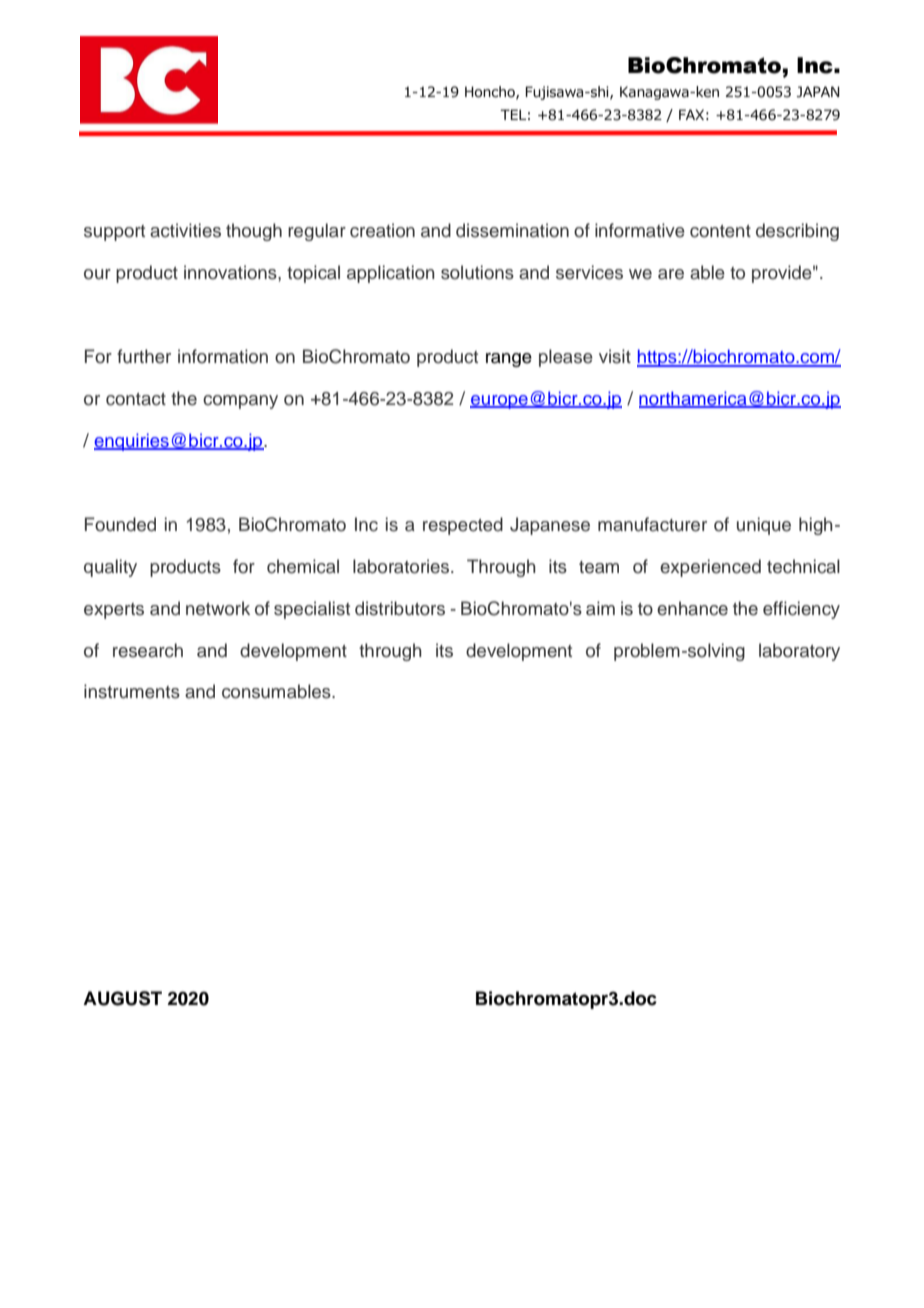 This page has height=1308, width=924. Describe the element at coordinates (122, 998) in the page. I see `AUGUST` at that location.
